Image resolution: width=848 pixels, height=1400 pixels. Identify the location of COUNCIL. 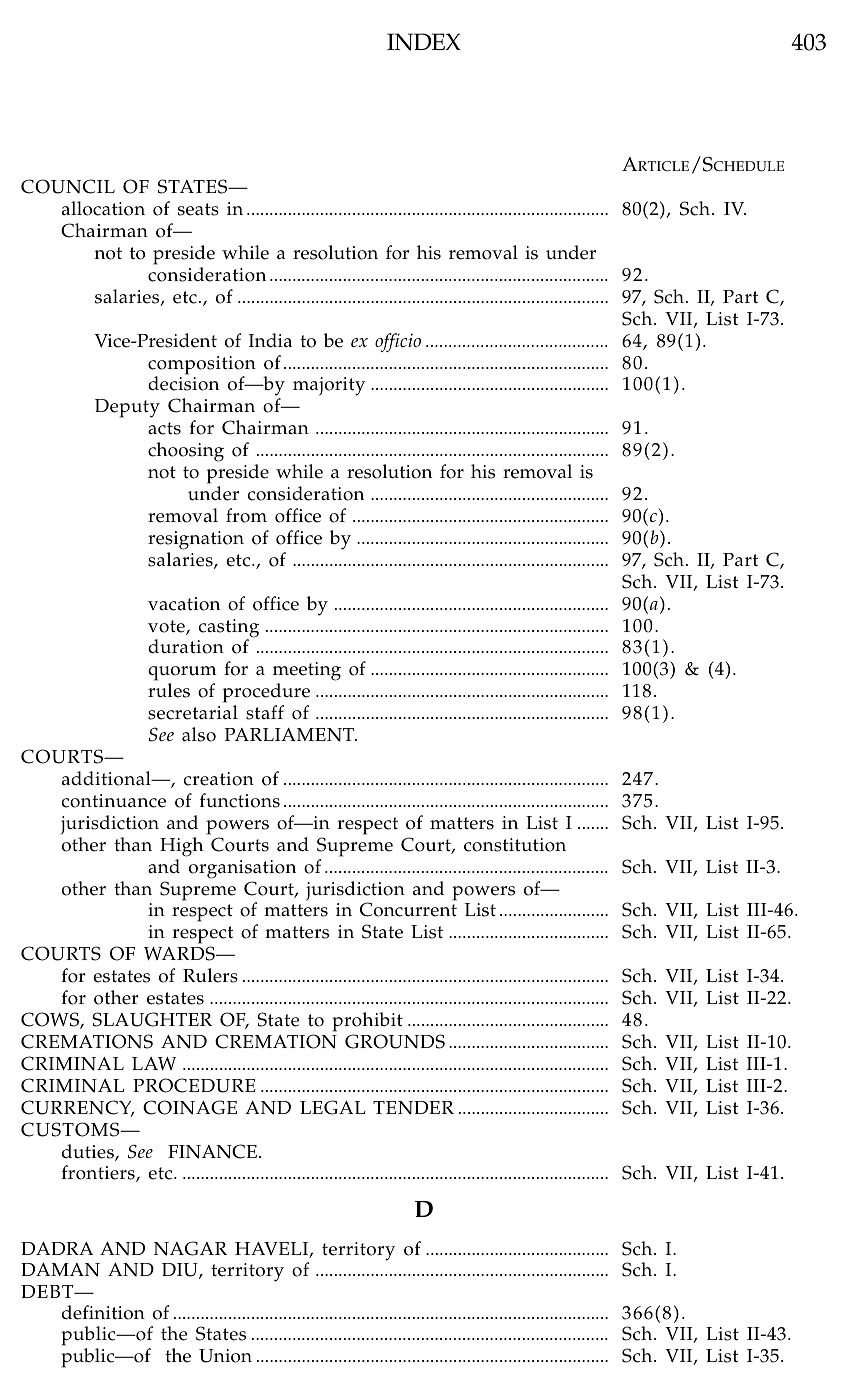
(68, 186).
